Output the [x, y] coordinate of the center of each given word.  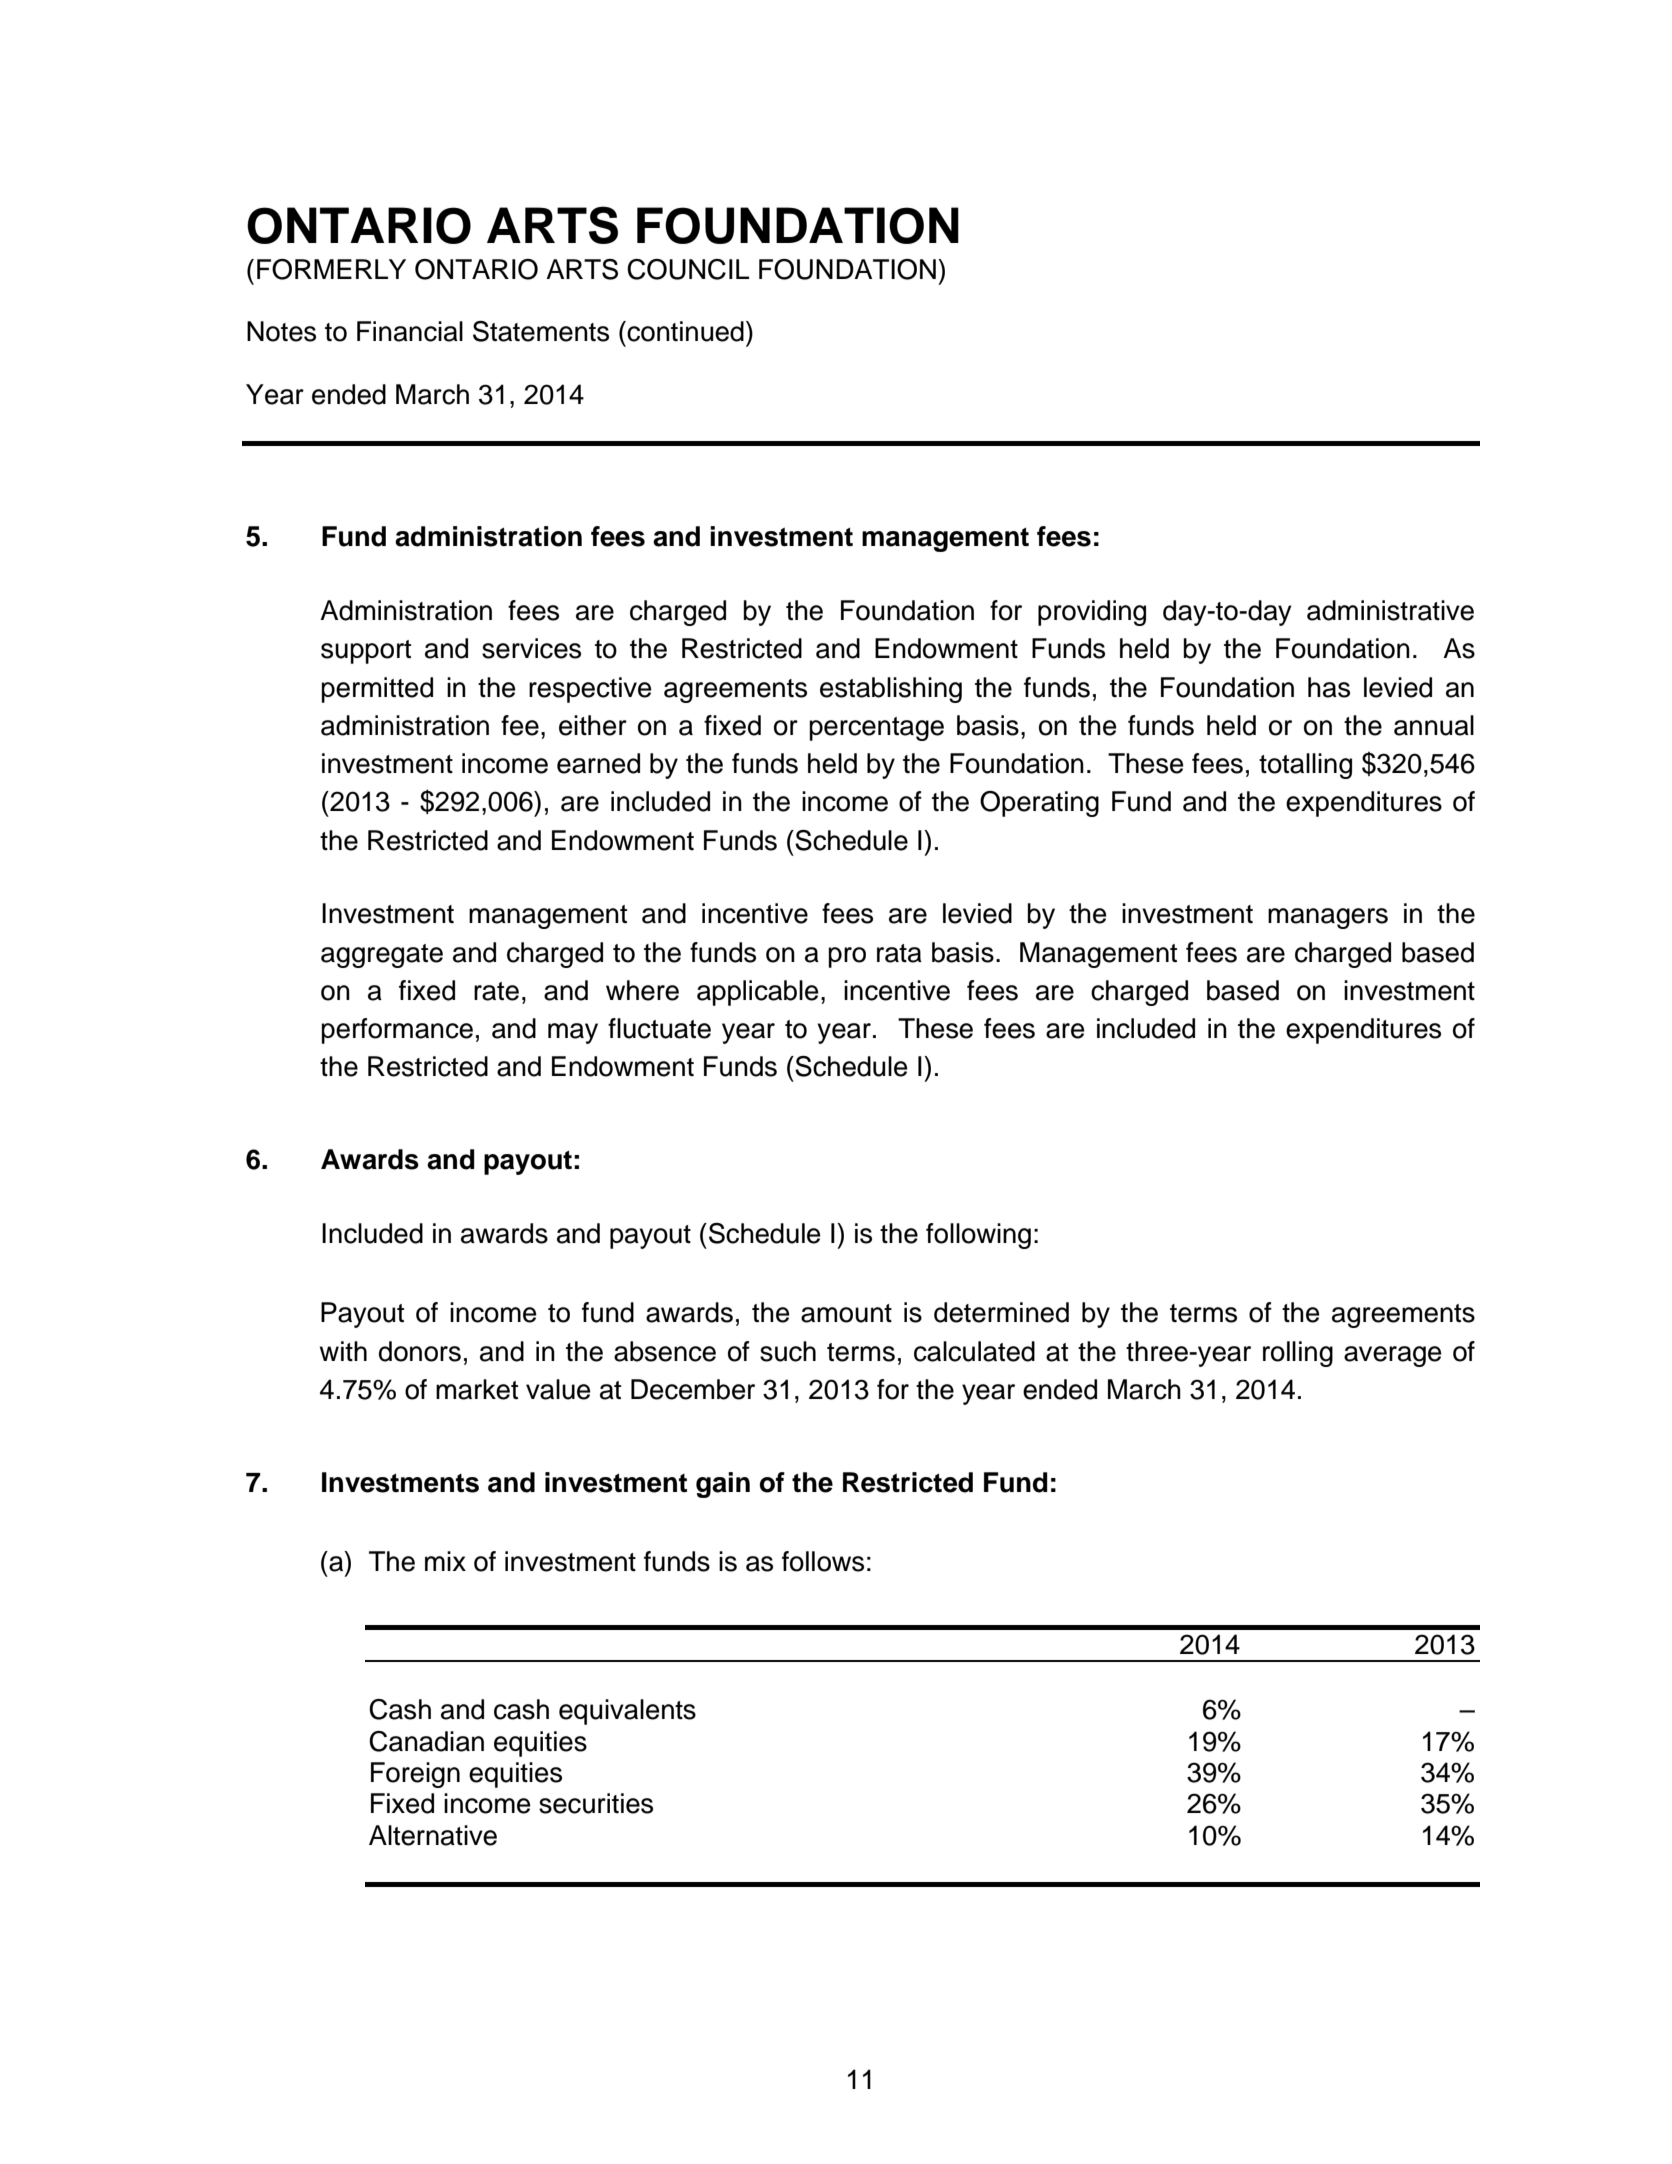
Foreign [415, 1775]
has [1329, 687]
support [366, 652]
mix [445, 1561]
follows [823, 1561]
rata [899, 953]
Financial [410, 331]
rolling [1298, 1354]
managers [1328, 918]
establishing [891, 690]
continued [684, 331]
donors [420, 1351]
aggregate [382, 956]
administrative [1390, 610]
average [1393, 1356]
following [978, 1236]
